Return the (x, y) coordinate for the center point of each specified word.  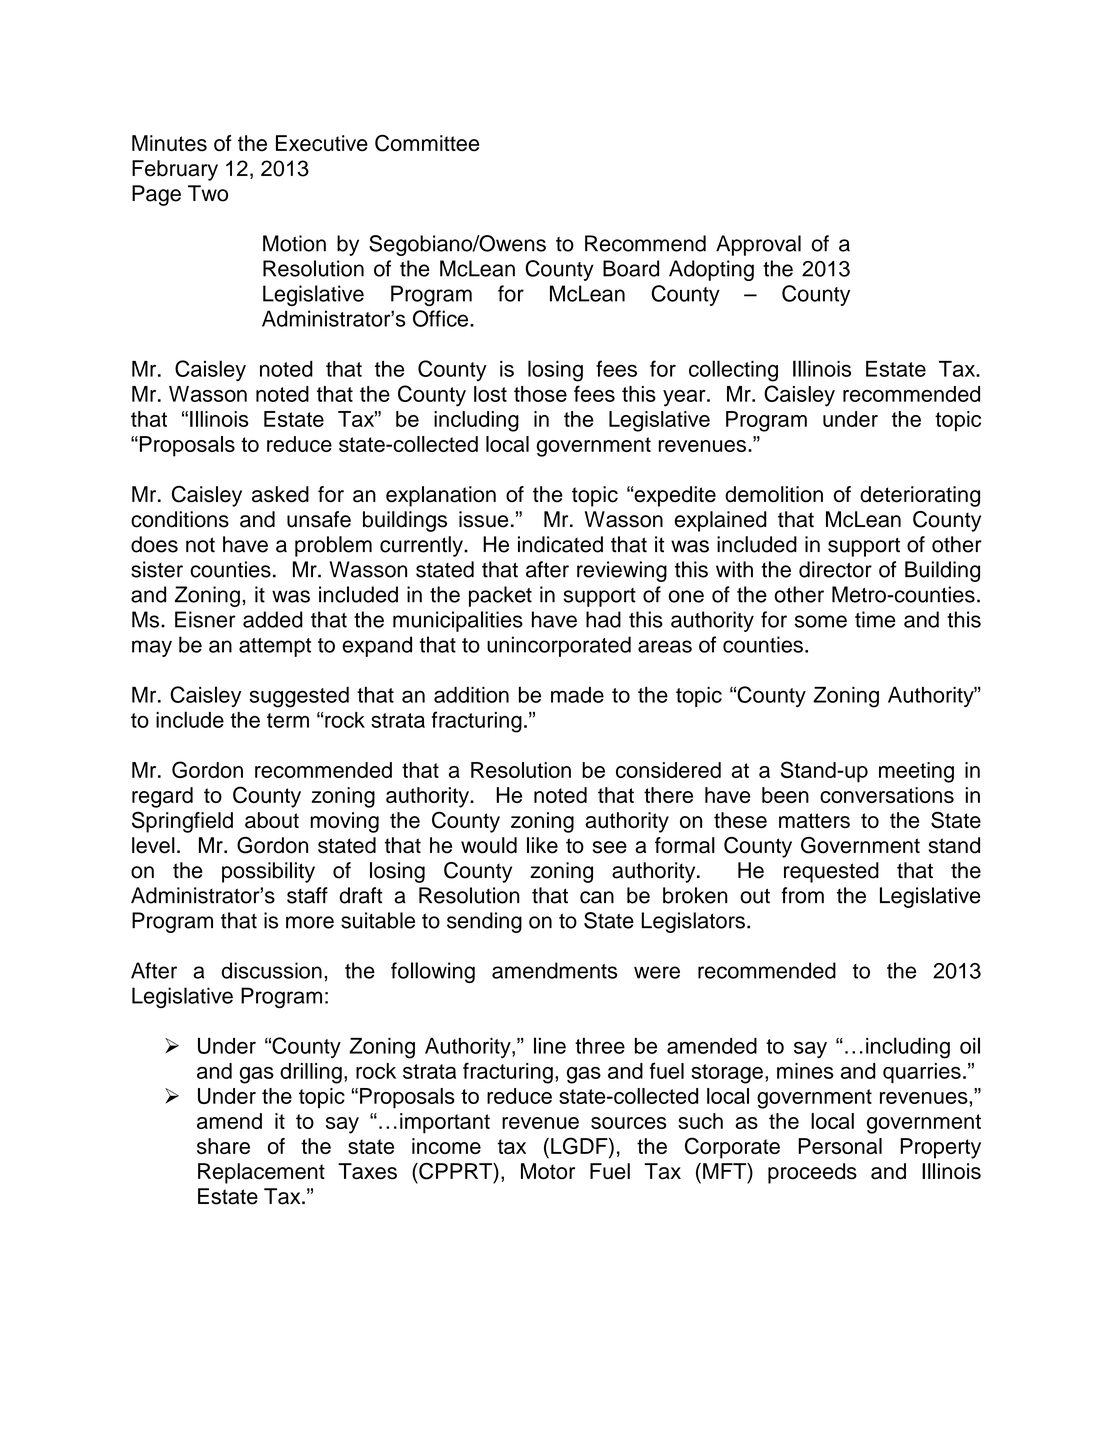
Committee (427, 143)
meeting (916, 772)
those (540, 394)
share (223, 1146)
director (835, 569)
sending (484, 922)
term (288, 720)
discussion (272, 970)
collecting (733, 371)
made (577, 695)
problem (333, 546)
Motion (294, 243)
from (802, 895)
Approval (758, 245)
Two (208, 193)
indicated (560, 544)
